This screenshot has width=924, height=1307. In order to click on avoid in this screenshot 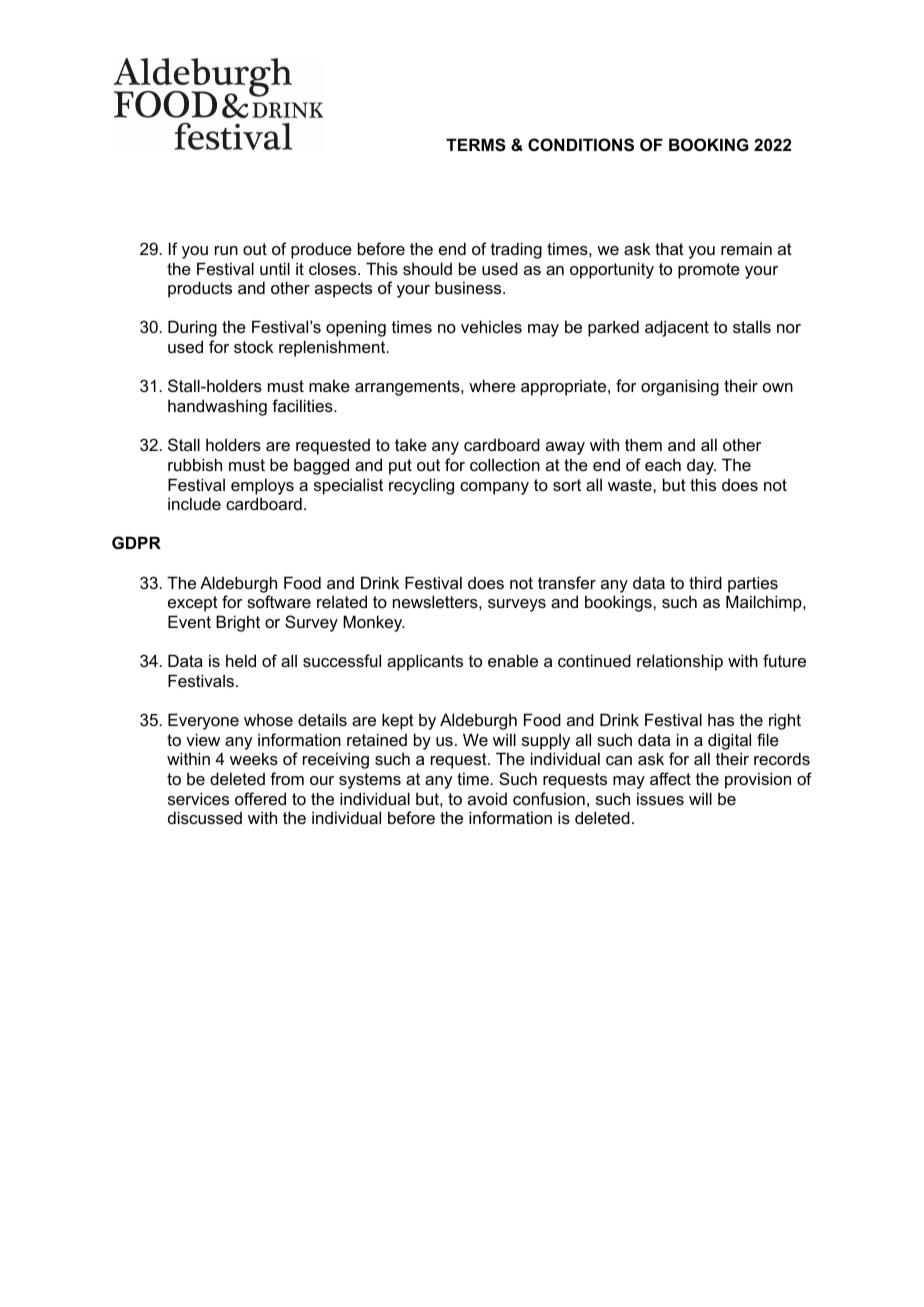, I will do `click(487, 798)`.
